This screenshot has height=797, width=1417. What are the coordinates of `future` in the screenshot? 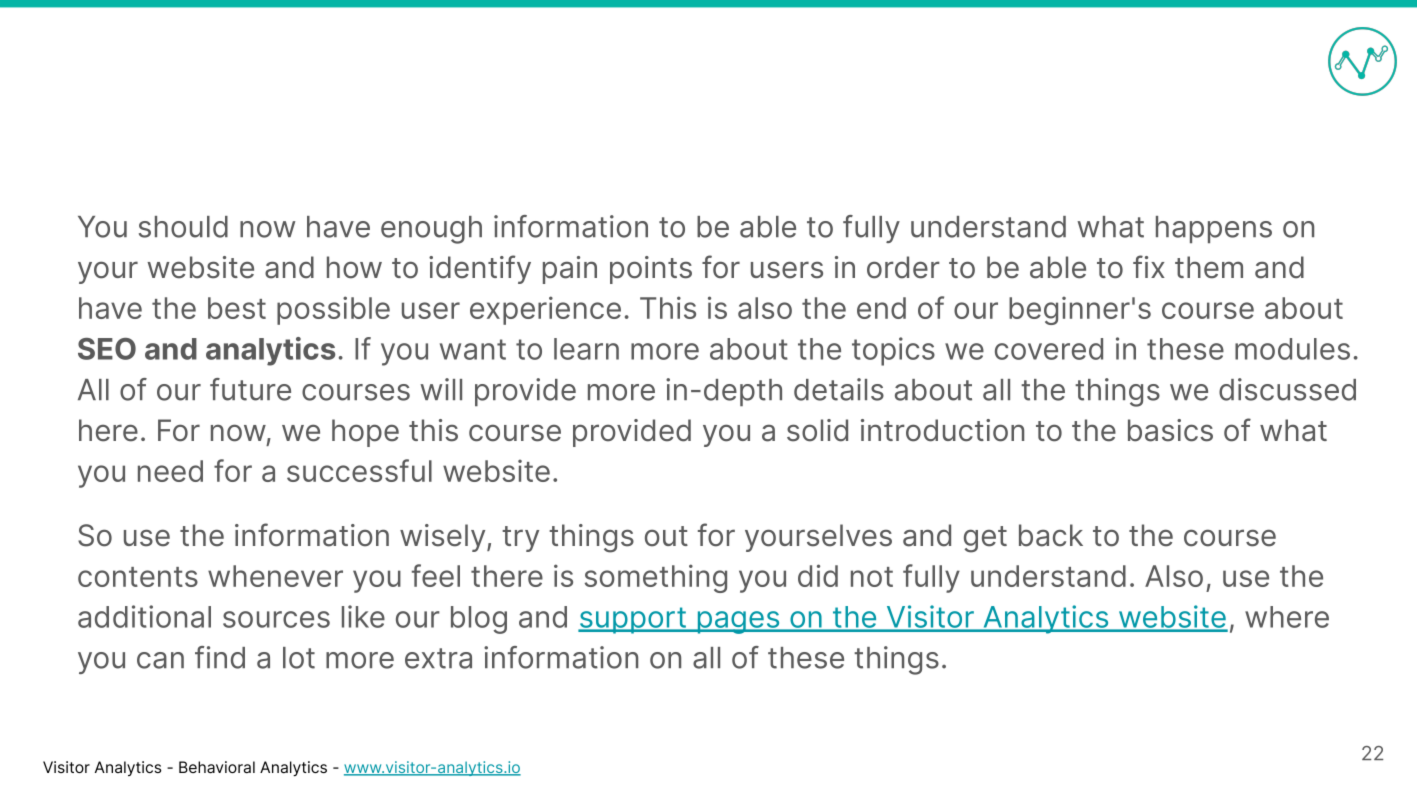 It's located at (250, 389).
